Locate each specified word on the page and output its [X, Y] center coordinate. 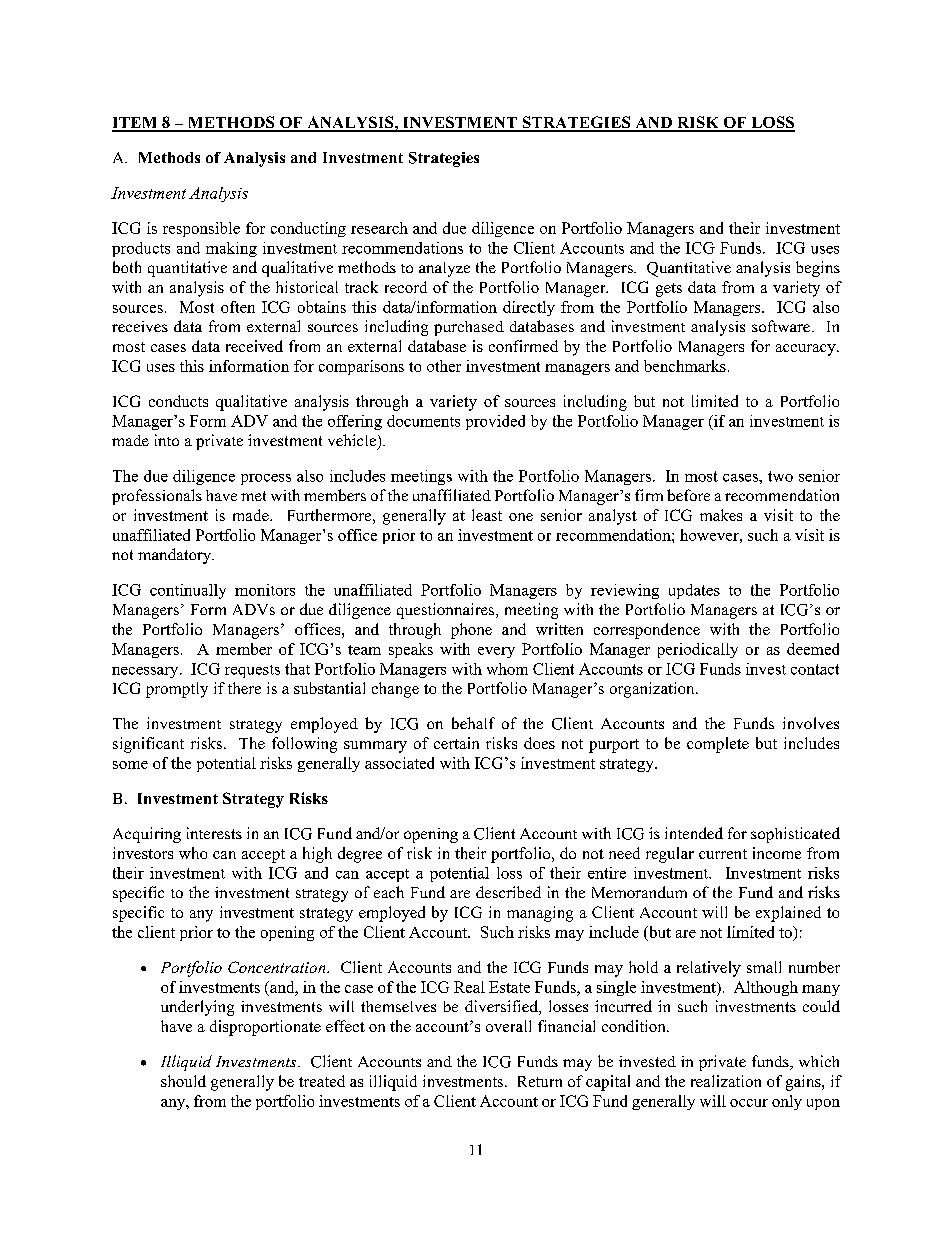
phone [471, 631]
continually [188, 591]
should [183, 1081]
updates [694, 591]
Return [540, 1081]
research [379, 228]
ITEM [136, 124]
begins [818, 269]
